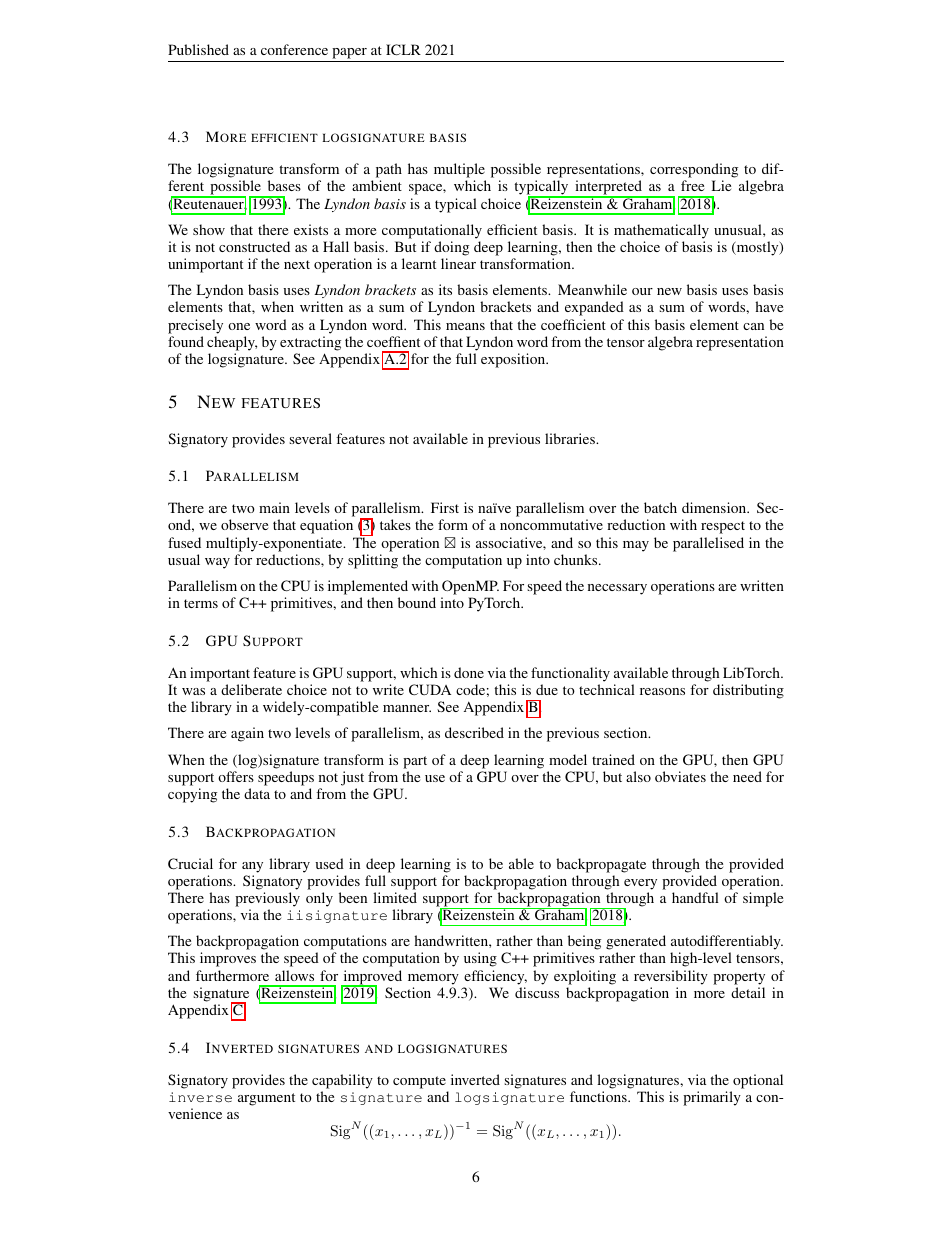 This page has height=1233, width=952. Describe the element at coordinates (753, 326) in the page. I see `can` at that location.
